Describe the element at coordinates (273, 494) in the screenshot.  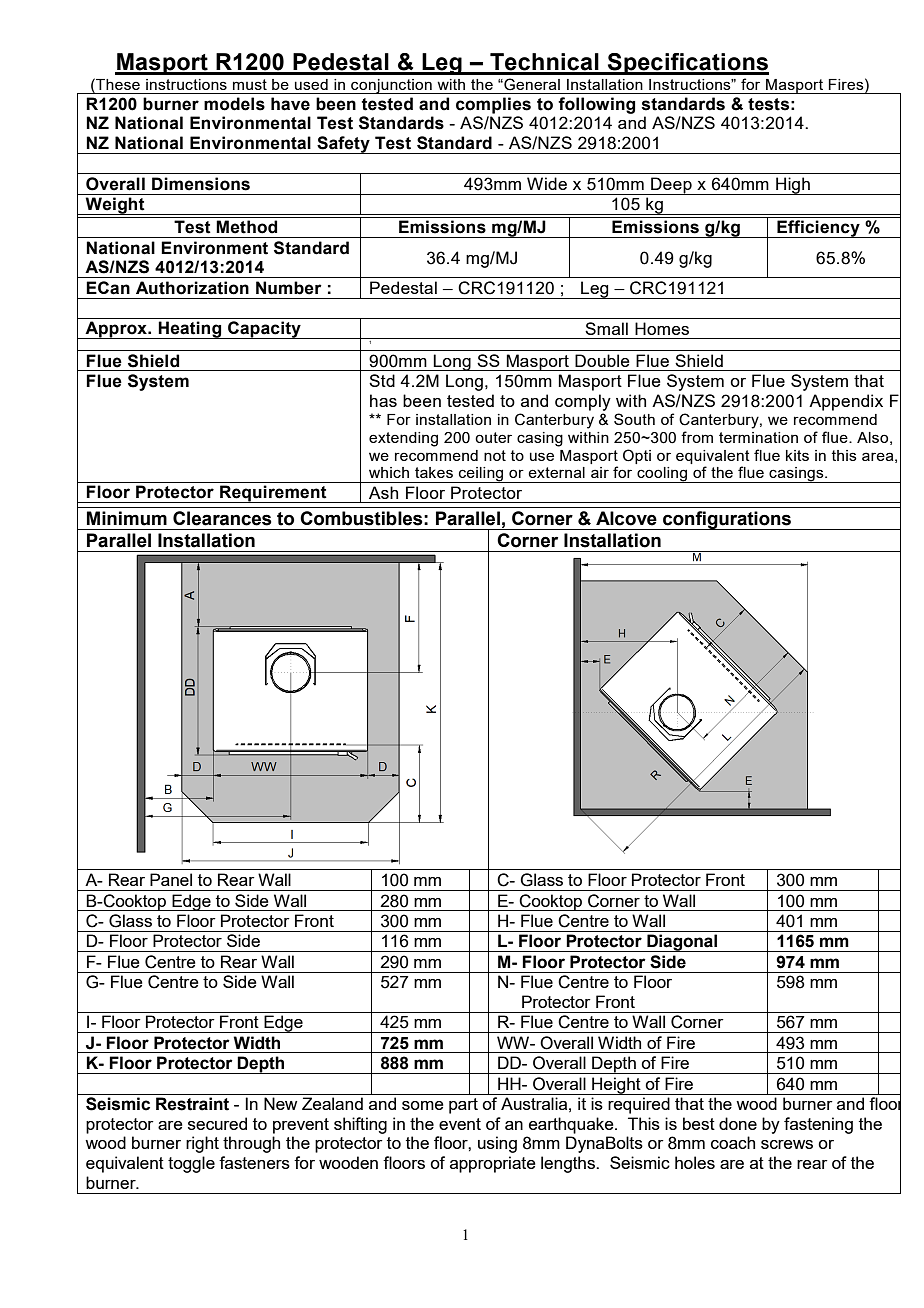
I see `Requirement` at that location.
